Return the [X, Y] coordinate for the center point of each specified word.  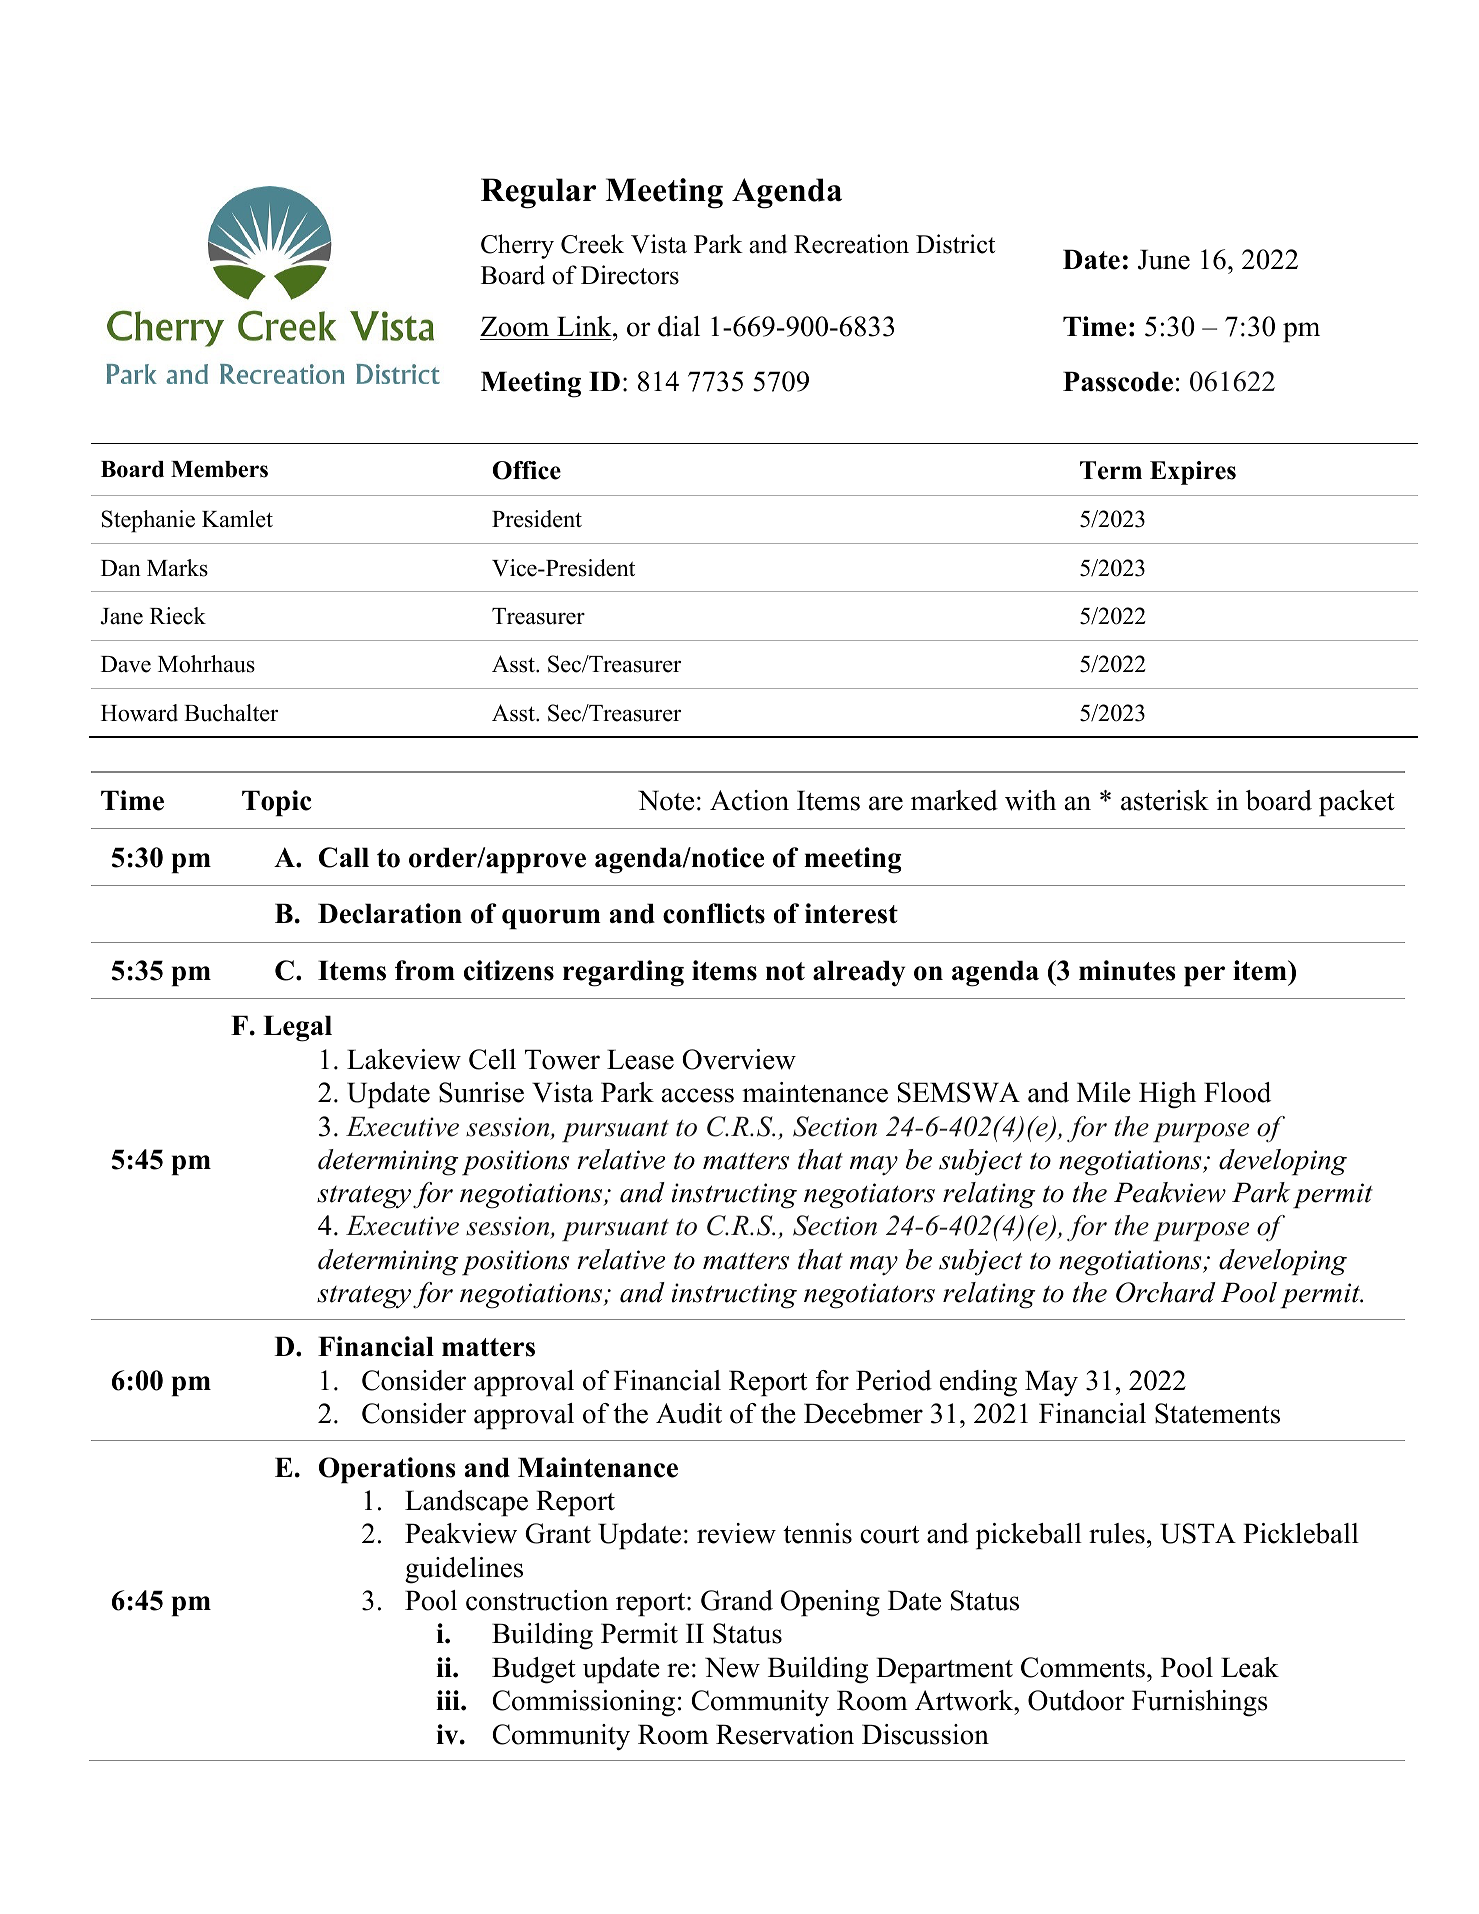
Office [527, 470]
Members [219, 469]
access [698, 1095]
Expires [1193, 473]
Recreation [851, 244]
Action [749, 800]
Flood [1237, 1092]
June [1164, 259]
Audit [689, 1413]
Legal [297, 1028]
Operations [387, 1470]
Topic [276, 803]
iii [449, 1700]
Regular [538, 193]
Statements [1217, 1413]
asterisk [1165, 800]
